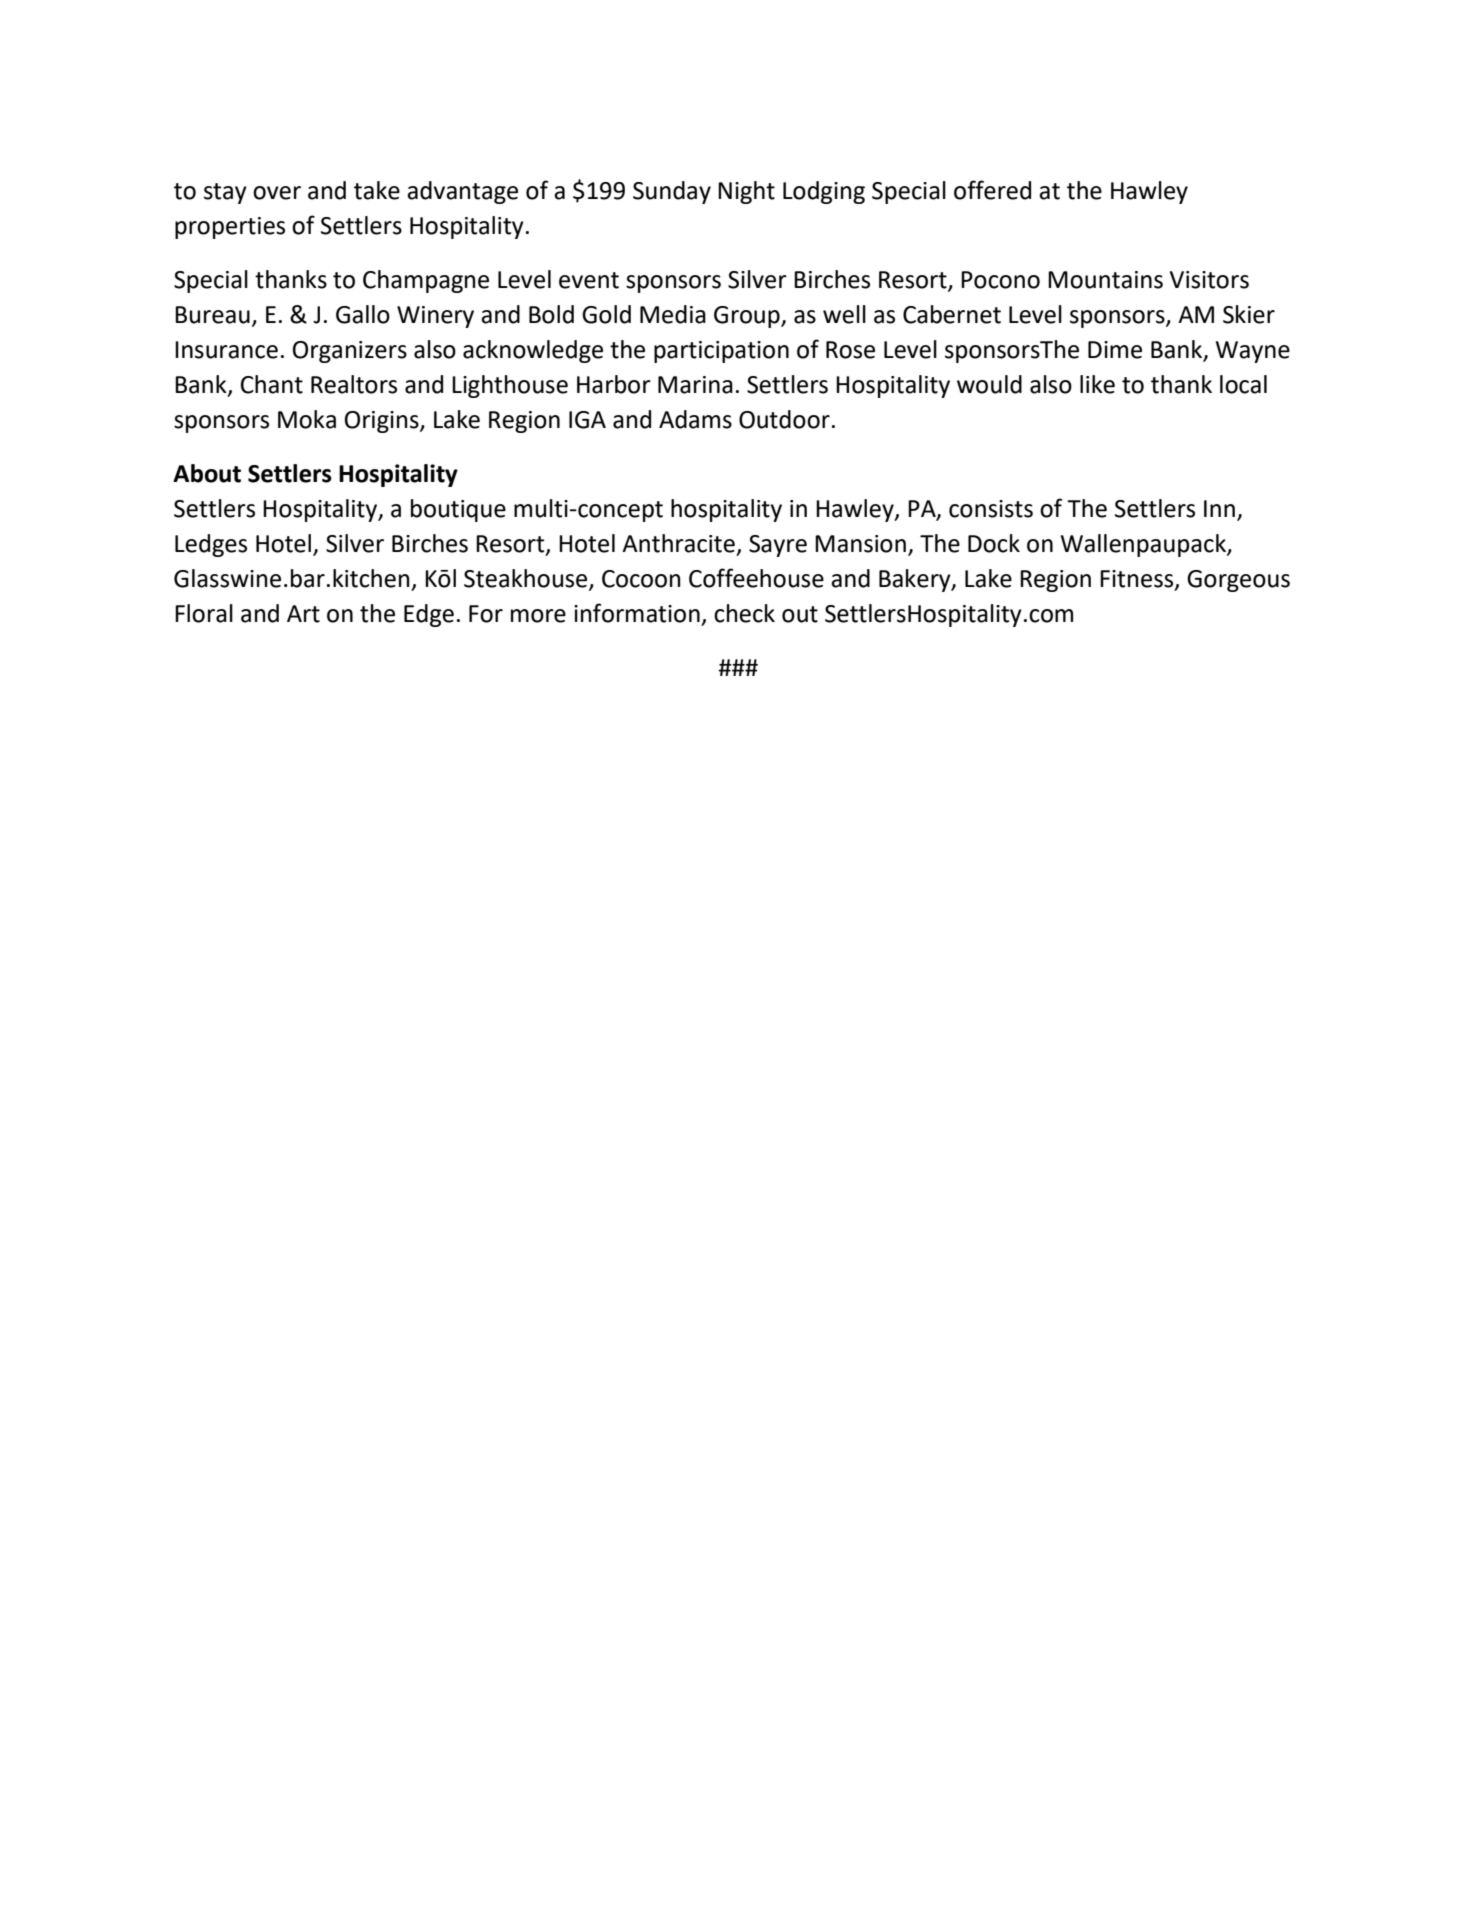 This screenshot has height=1911, width=1477. Describe the element at coordinates (992, 190) in the screenshot. I see `offered` at that location.
